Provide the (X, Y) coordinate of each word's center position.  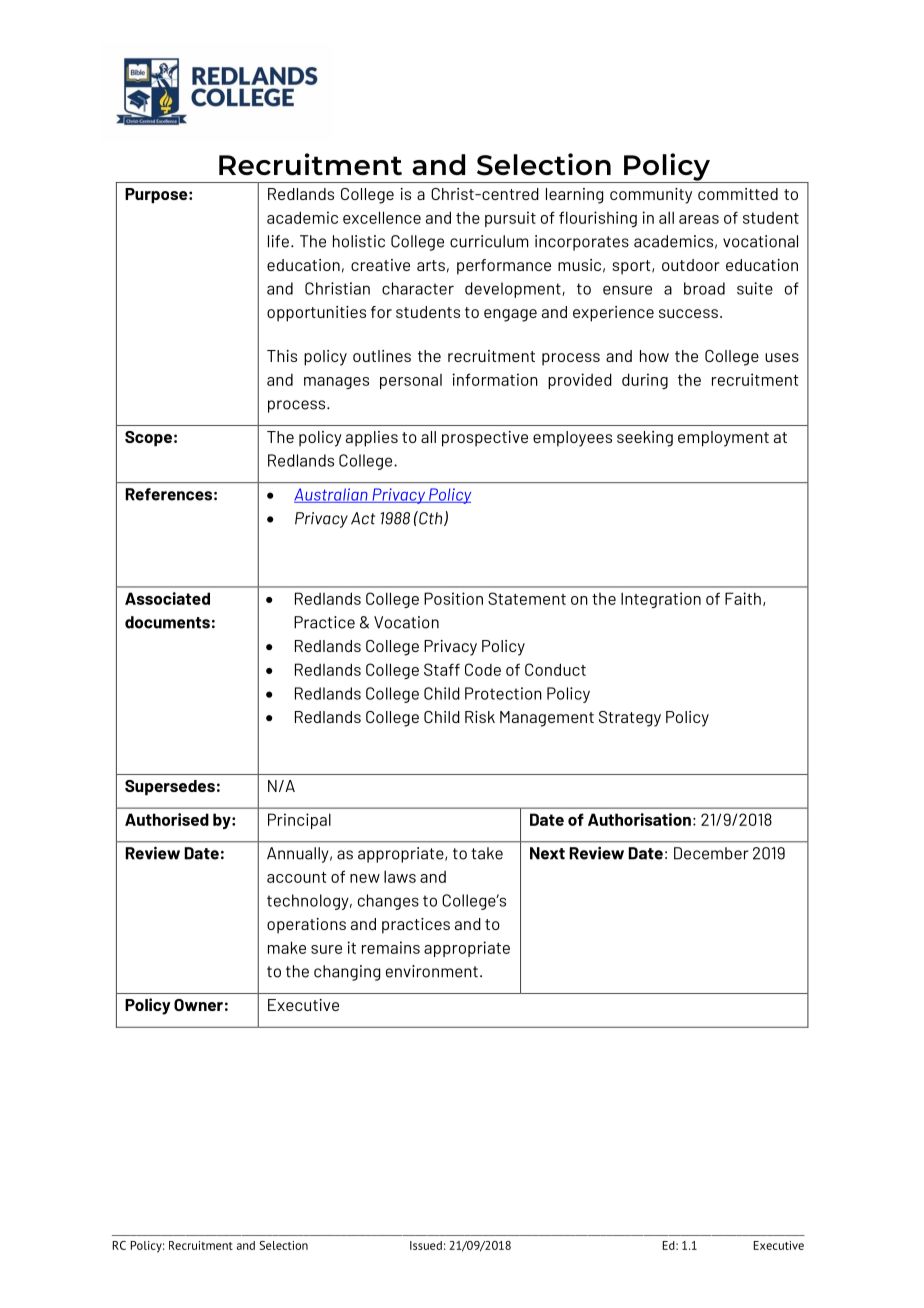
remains (391, 947)
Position (453, 598)
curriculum (489, 241)
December (711, 853)
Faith (743, 598)
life (278, 241)
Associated (167, 598)
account (297, 877)
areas (699, 219)
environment (432, 971)
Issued (426, 1245)
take (487, 853)
